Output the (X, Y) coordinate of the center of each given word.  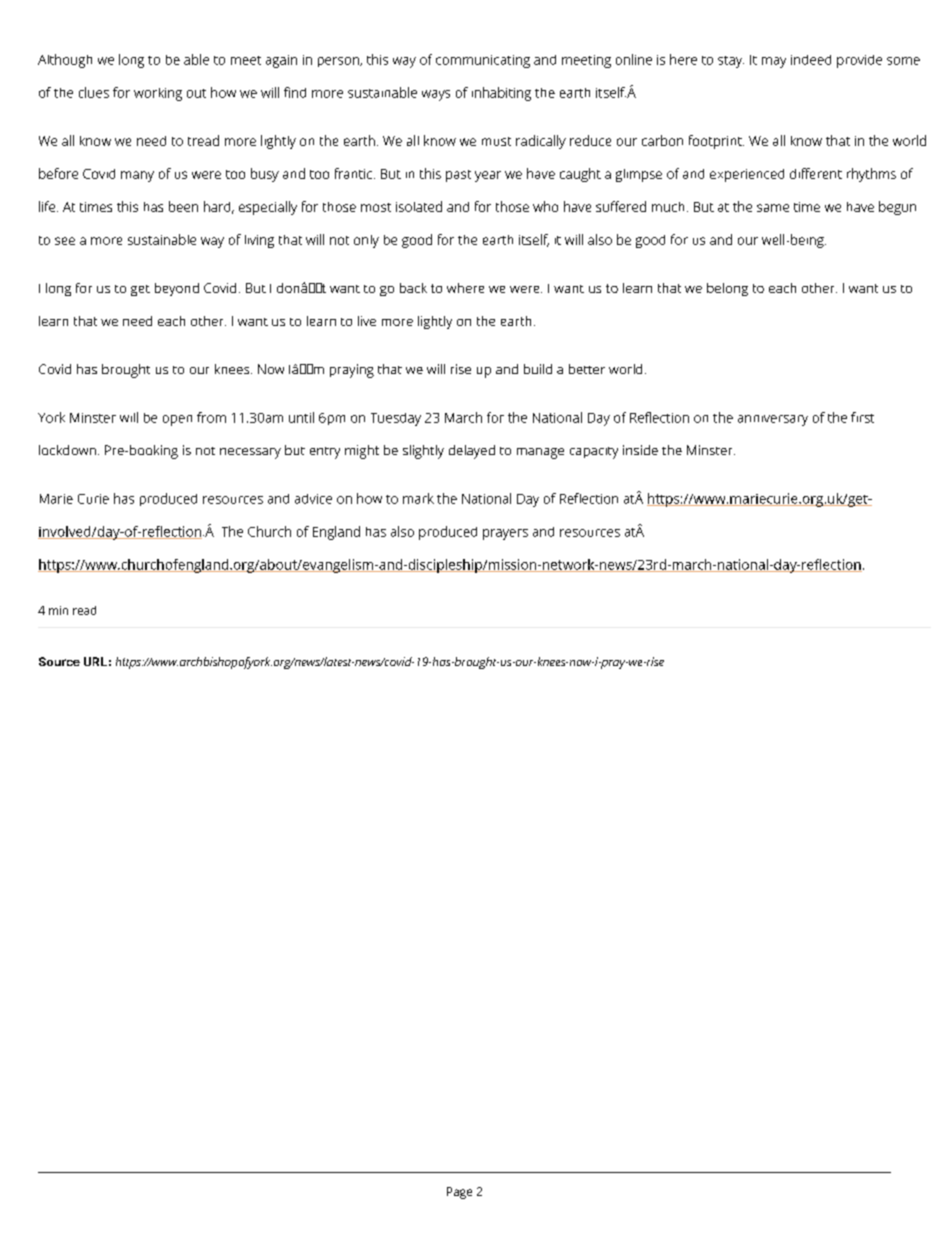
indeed (811, 60)
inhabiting (501, 94)
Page (459, 1193)
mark (418, 498)
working (158, 94)
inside (640, 450)
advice (313, 499)
